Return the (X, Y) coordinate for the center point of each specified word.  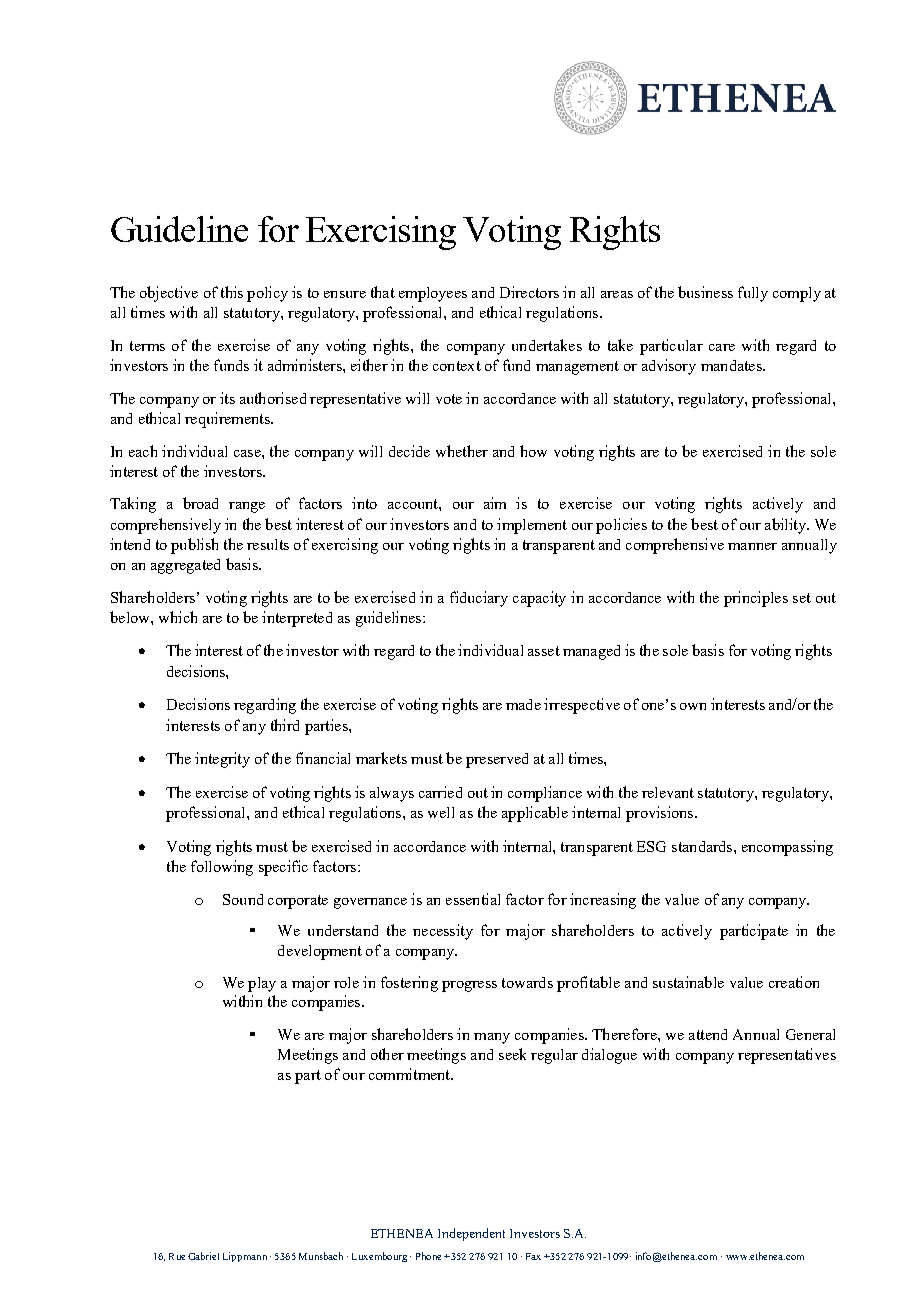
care (722, 347)
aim (495, 503)
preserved (497, 760)
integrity (222, 760)
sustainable (688, 982)
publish (194, 546)
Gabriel (203, 1256)
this (232, 292)
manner (752, 546)
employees (433, 294)
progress (469, 986)
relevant (668, 792)
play (262, 984)
